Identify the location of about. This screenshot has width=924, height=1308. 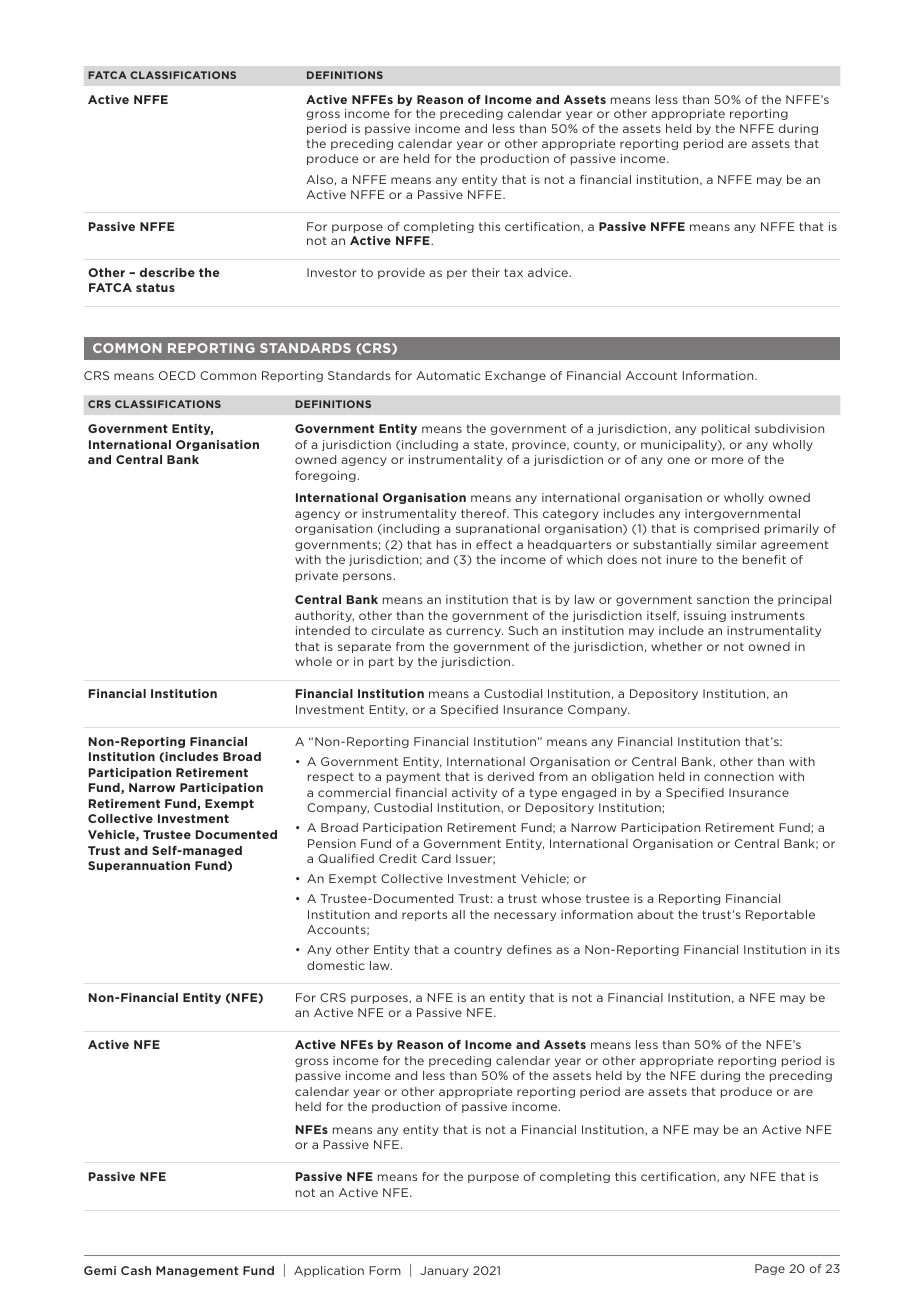
(655, 914).
